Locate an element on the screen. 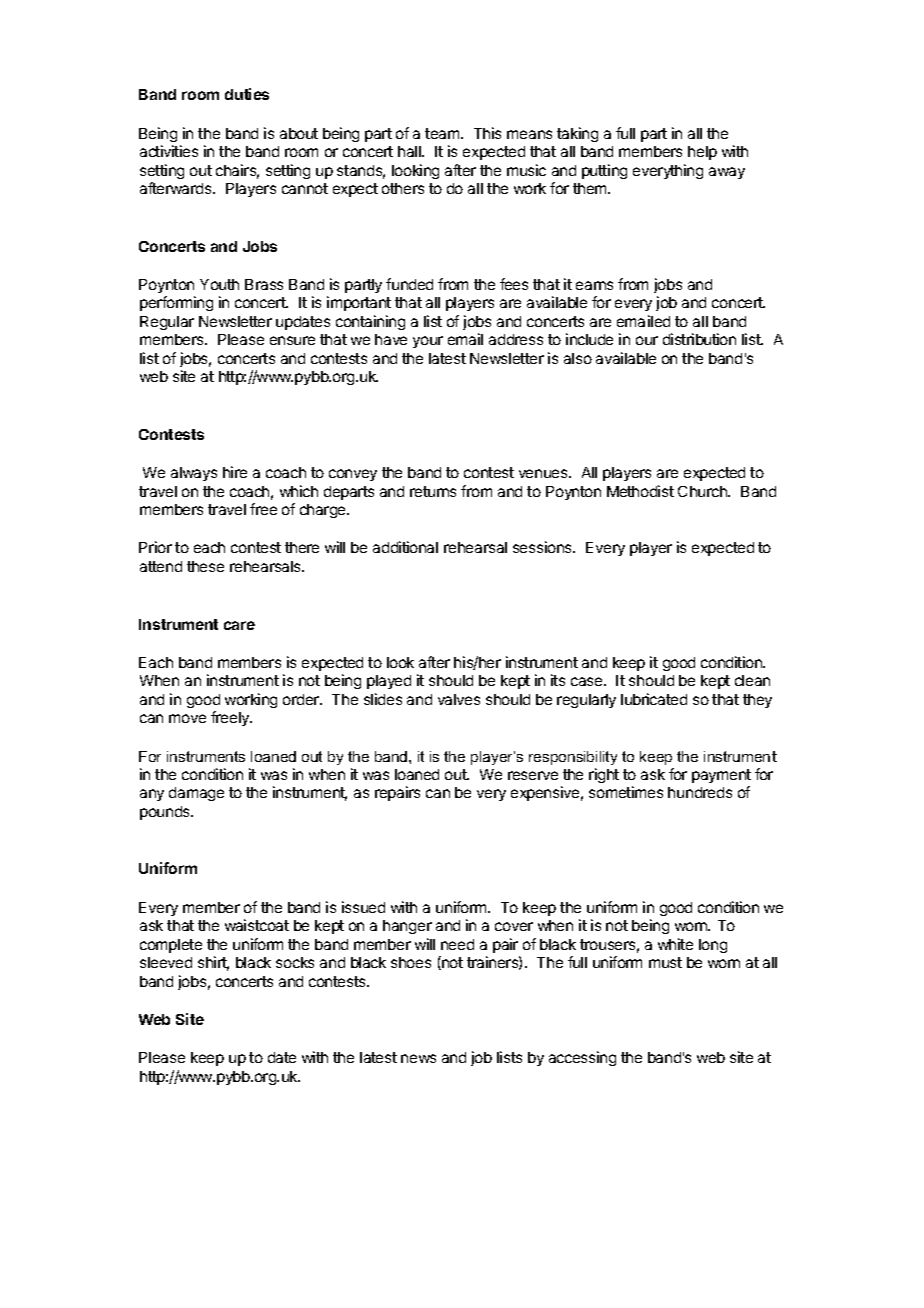 The width and height of the screenshot is (924, 1308). hundreds is located at coordinates (700, 792).
